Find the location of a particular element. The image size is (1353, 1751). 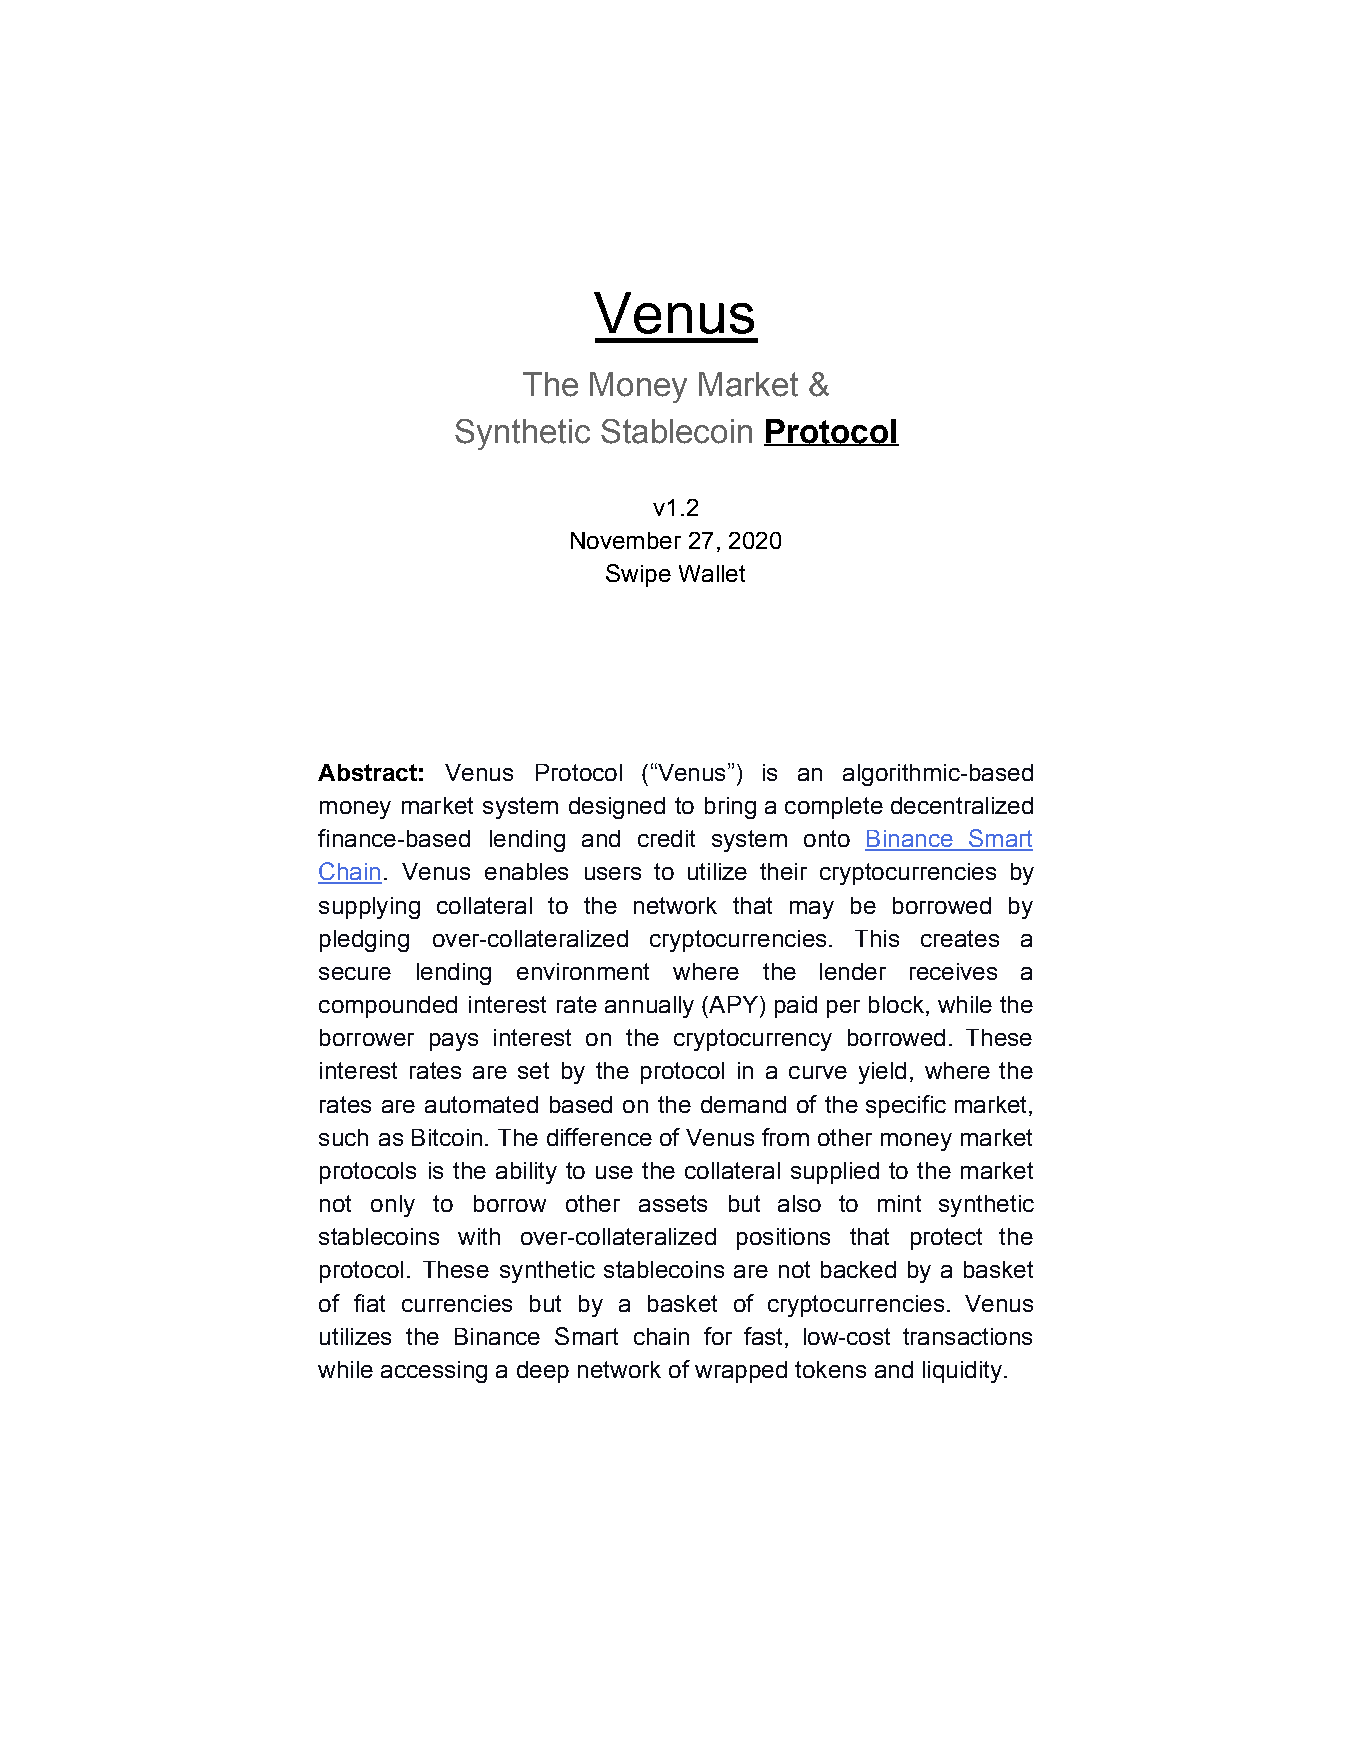

designed is located at coordinates (617, 808).
